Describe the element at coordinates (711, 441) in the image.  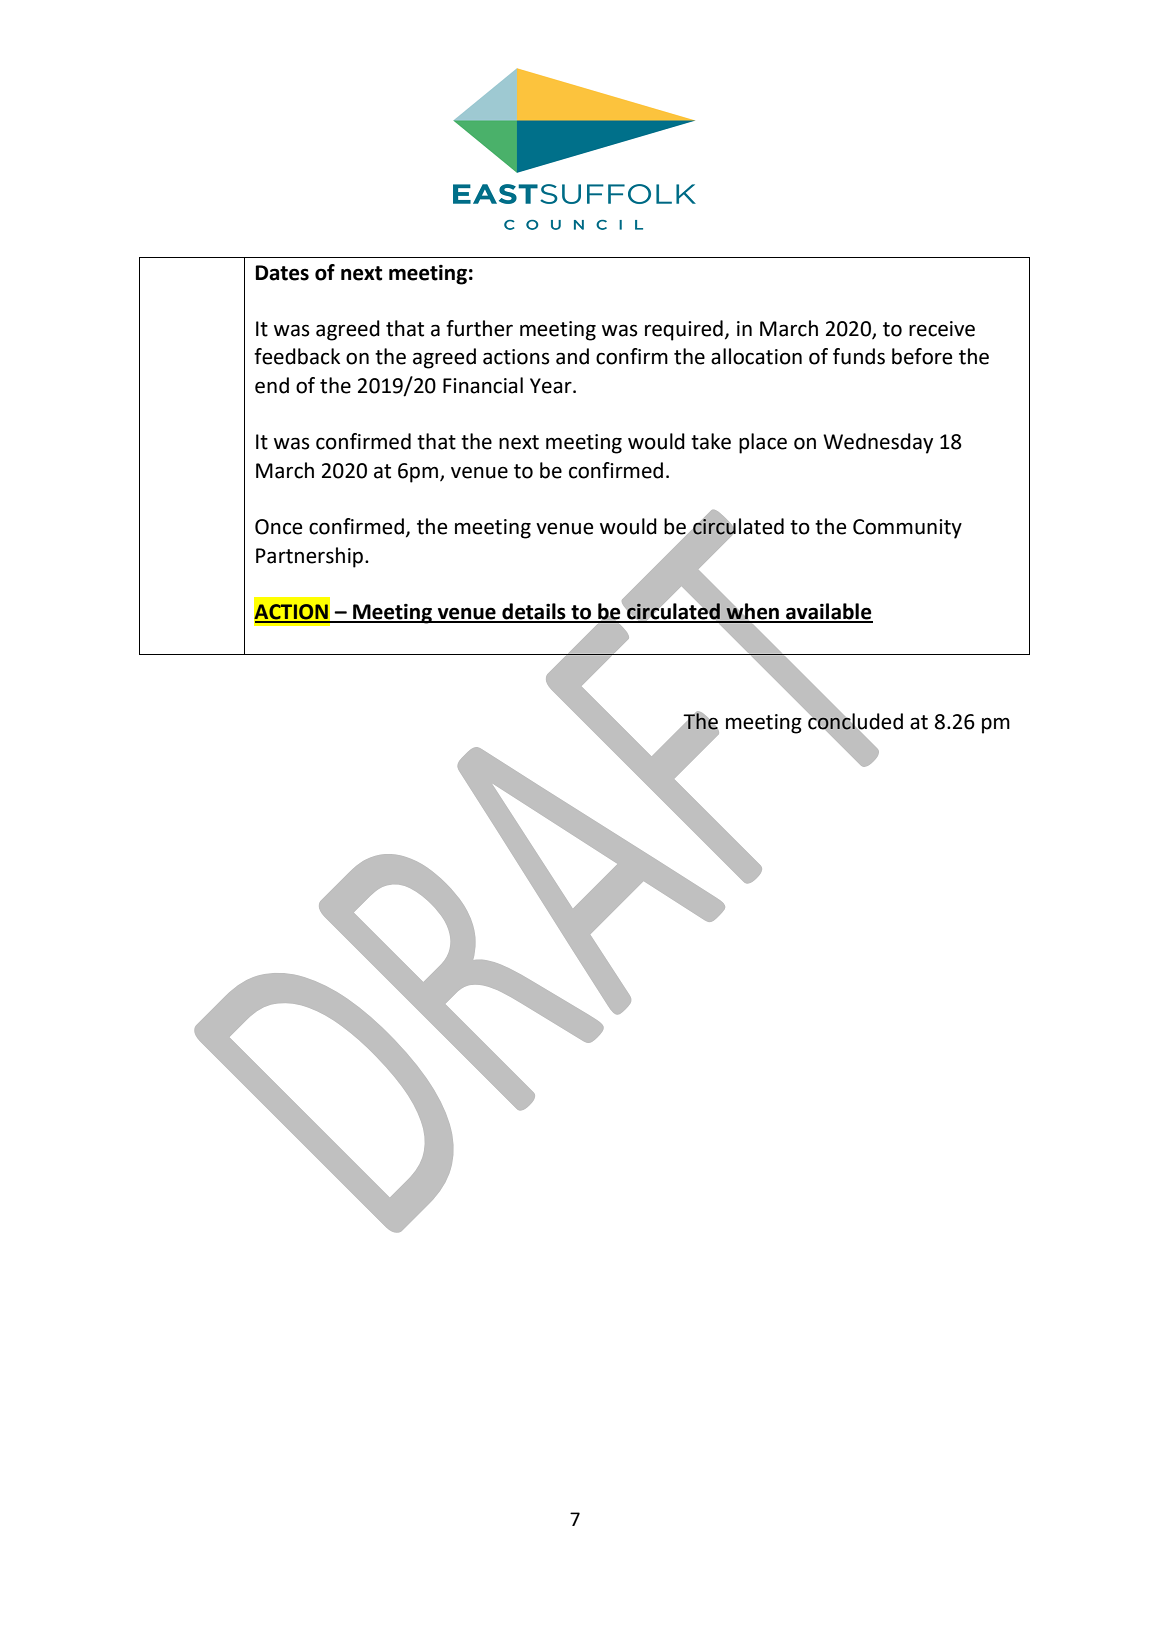
I see `take` at that location.
